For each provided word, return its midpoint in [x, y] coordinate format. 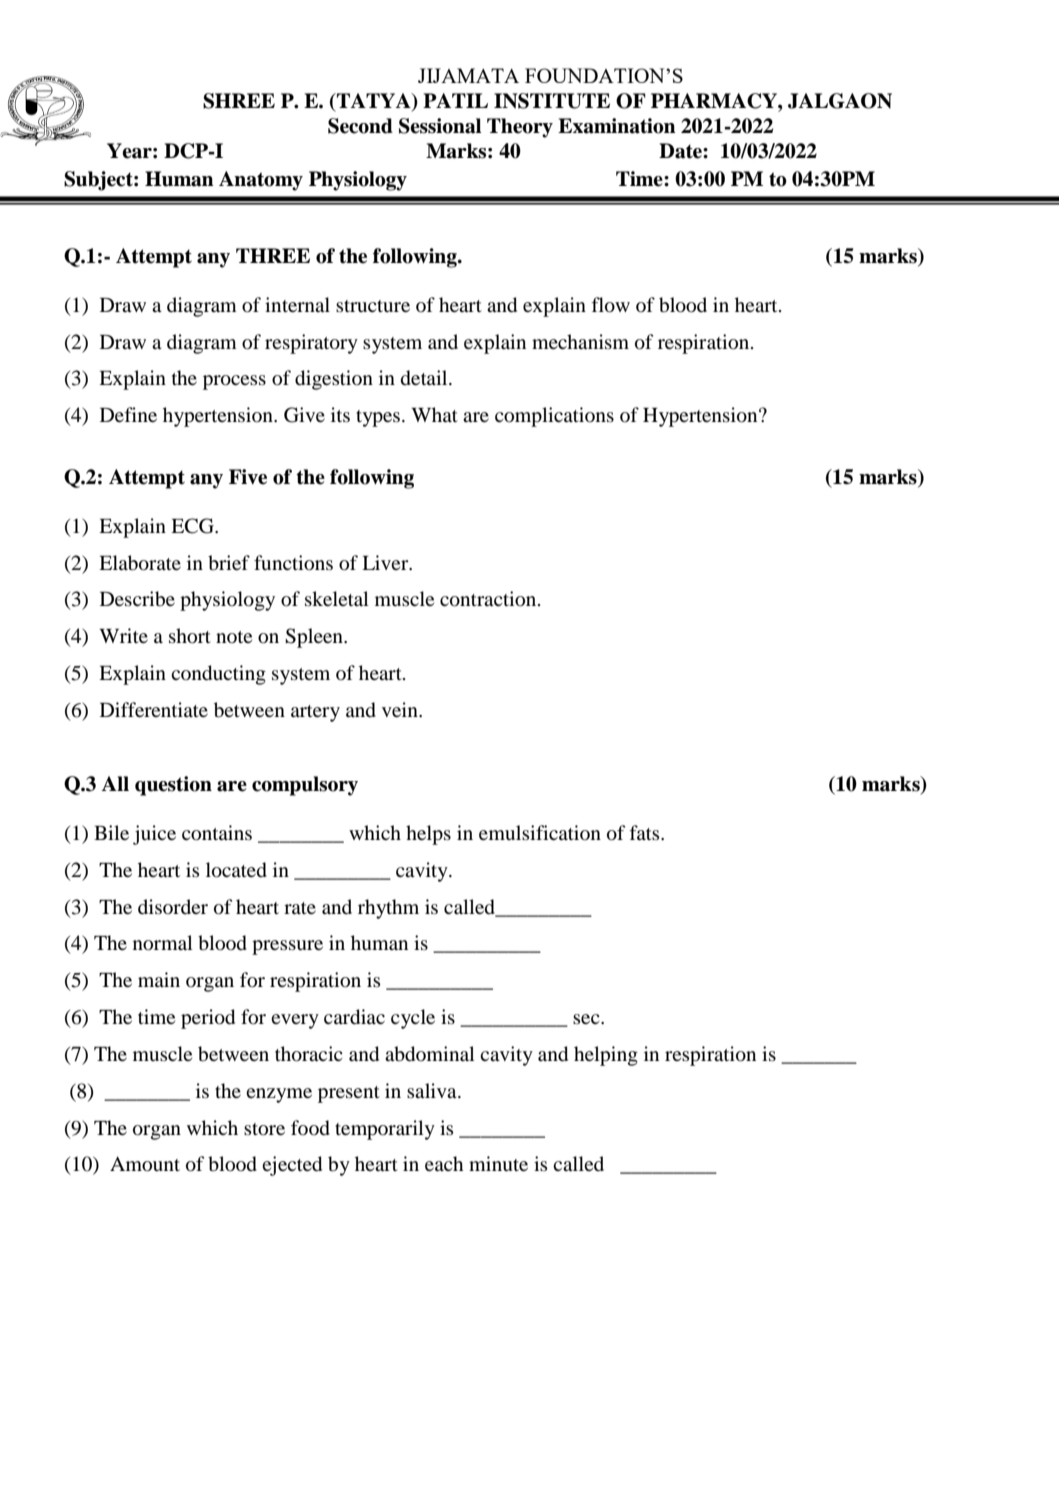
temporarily [385, 1130]
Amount [145, 1164]
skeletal [337, 598]
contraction [489, 599]
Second [360, 126]
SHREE [239, 101]
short [190, 636]
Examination [617, 126]
